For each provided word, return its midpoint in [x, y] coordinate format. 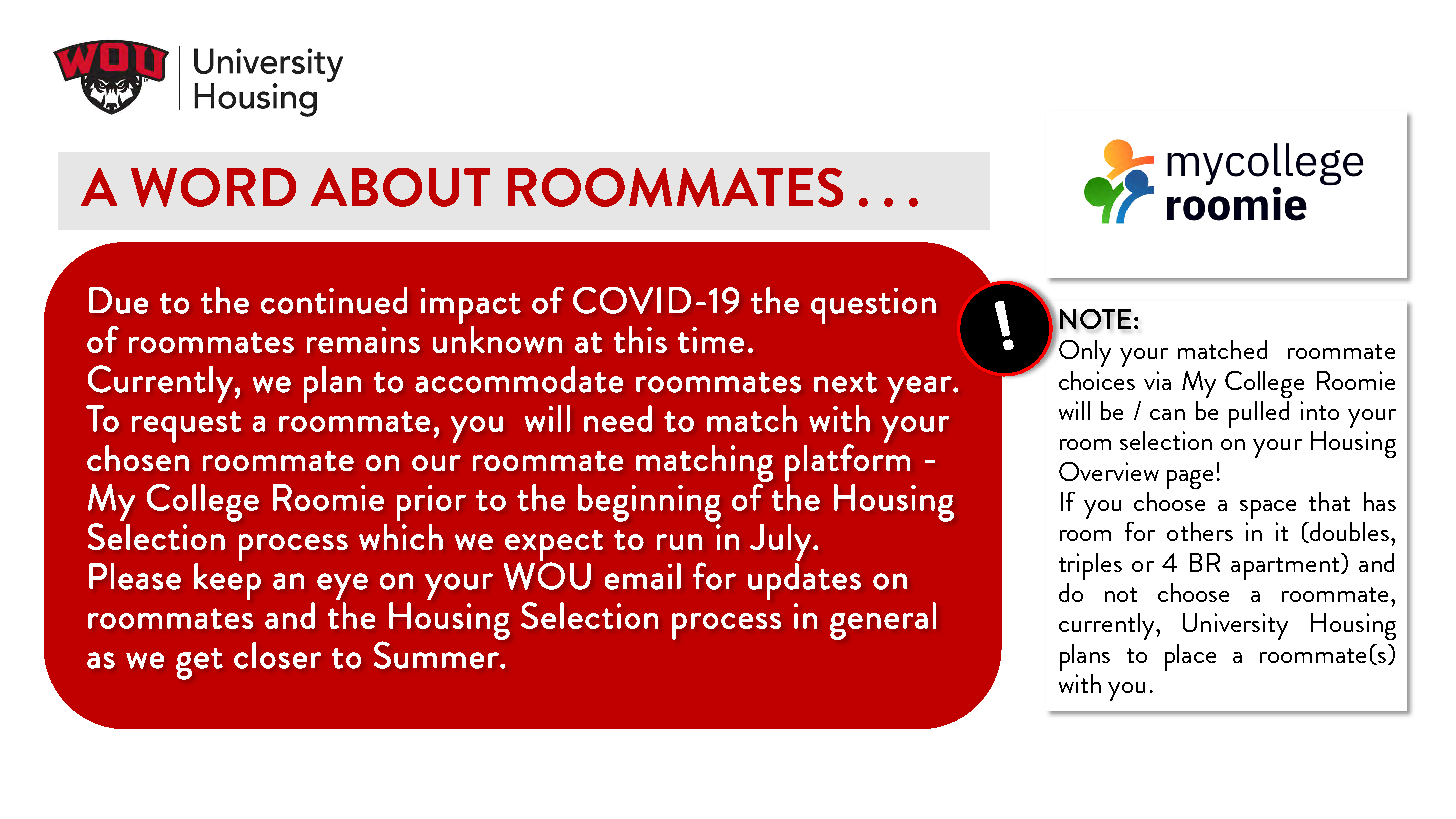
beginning [649, 503]
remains [363, 340]
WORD [213, 187]
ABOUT [400, 187]
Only [1083, 352]
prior [431, 503]
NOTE [1095, 319]
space [1268, 509]
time [711, 340]
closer [277, 655]
